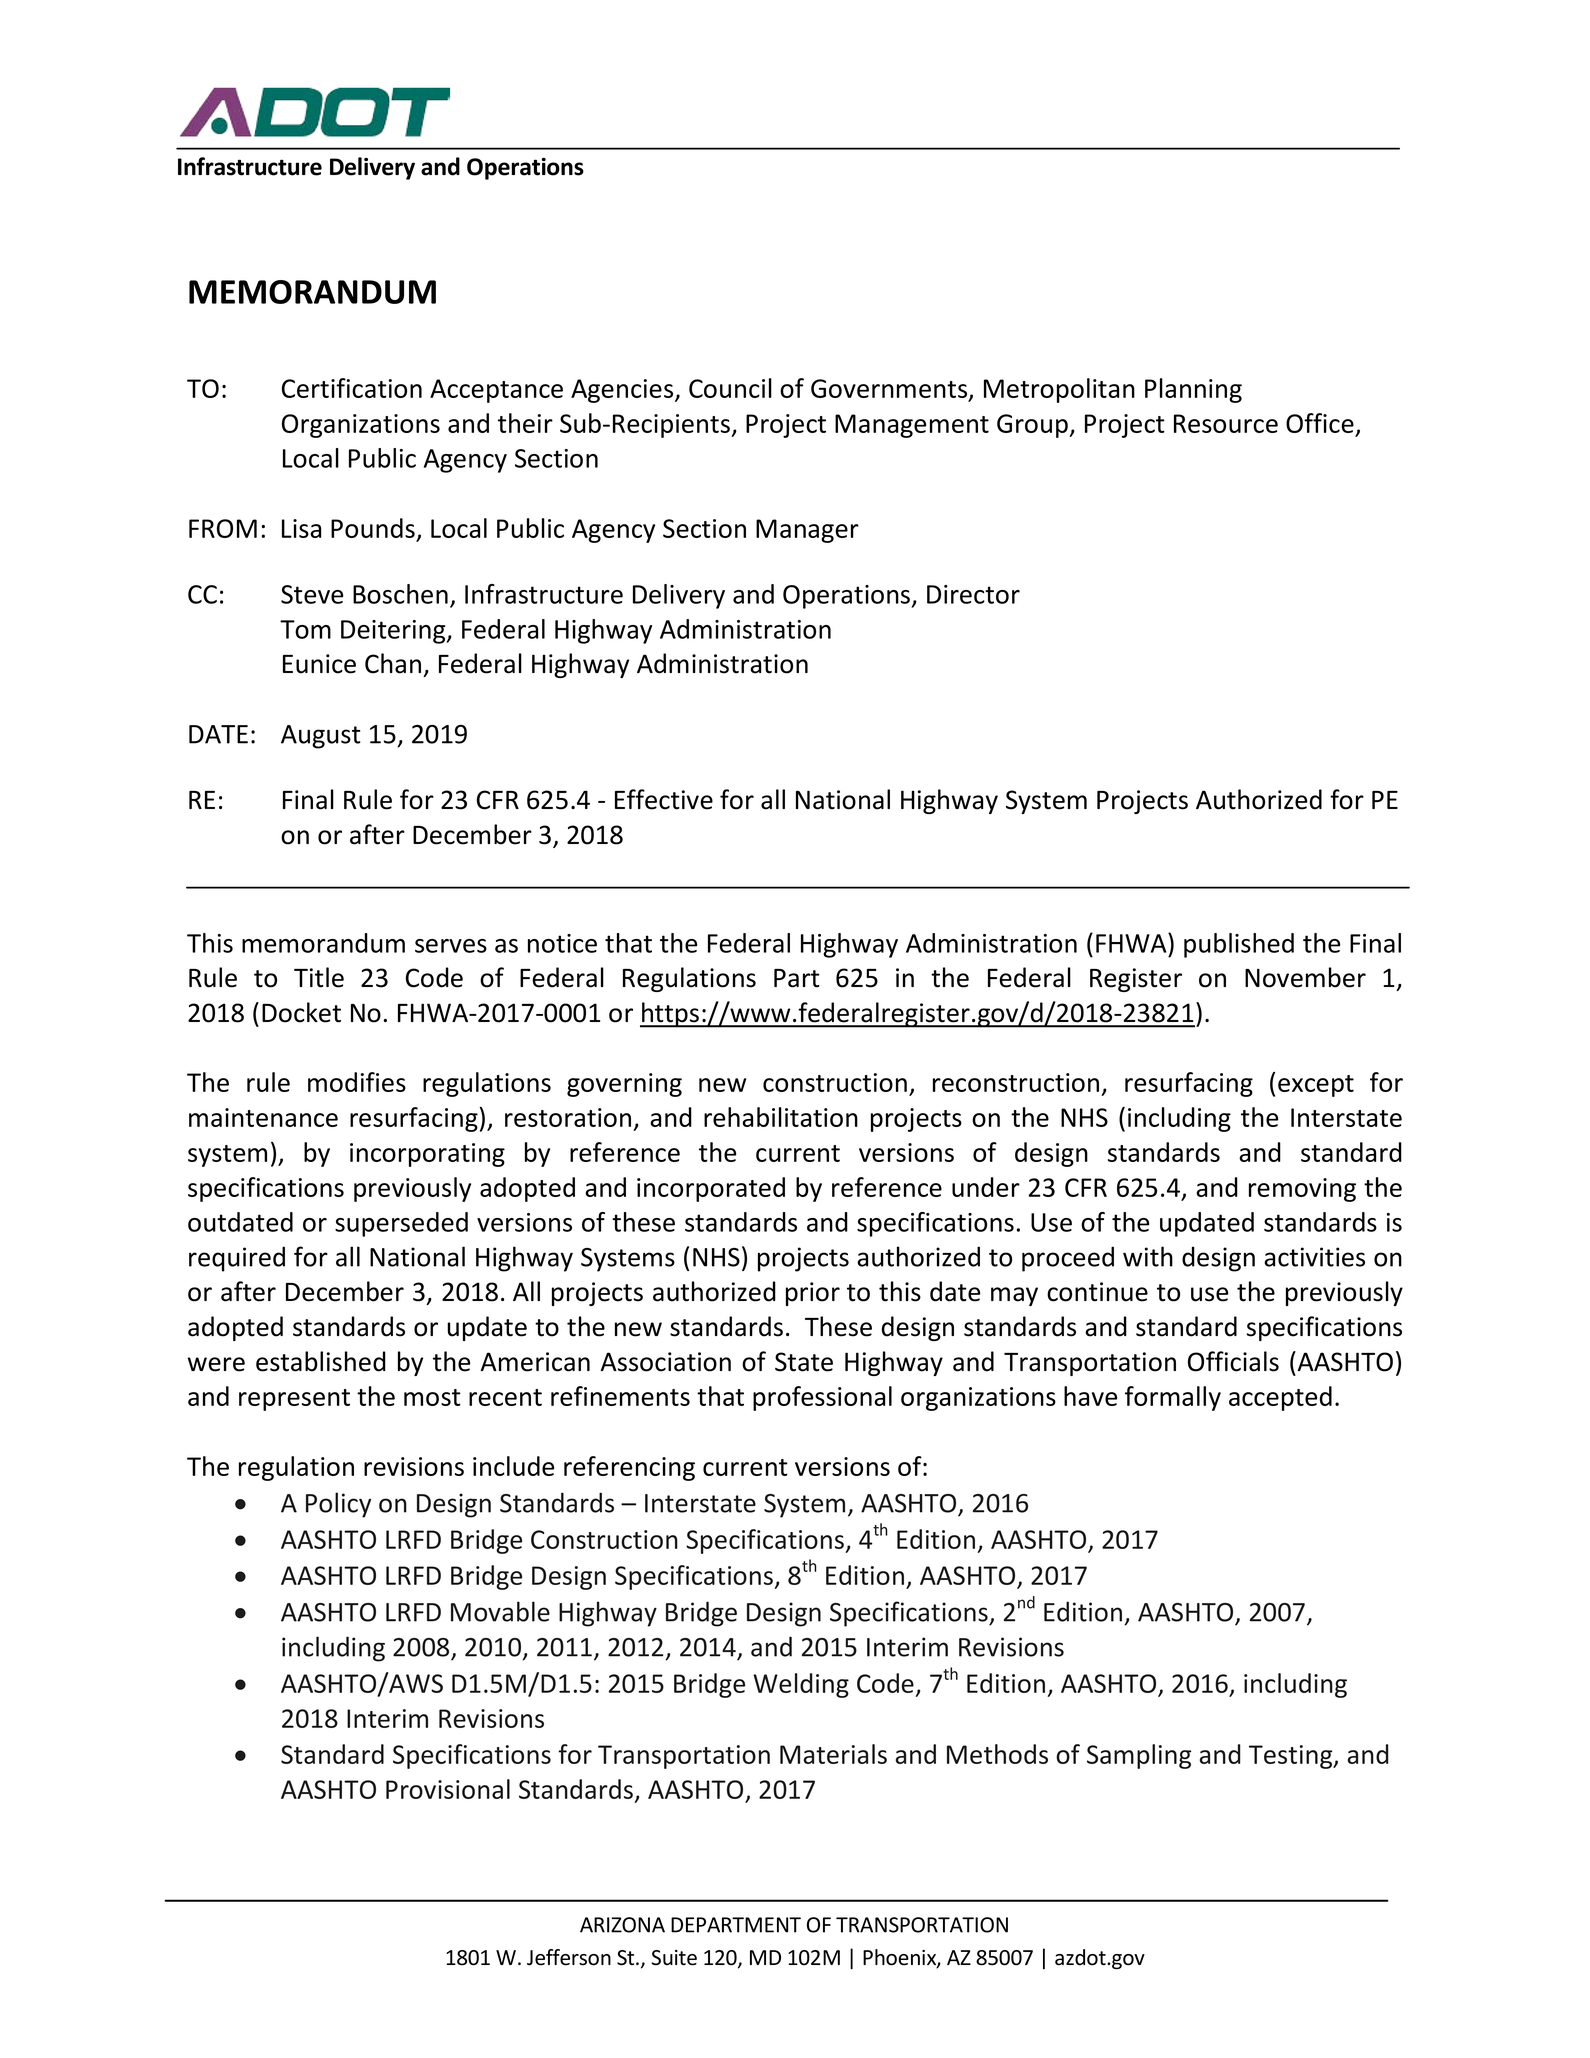 This screenshot has height=2058, width=1590. What do you see at coordinates (1226, 423) in the screenshot?
I see `Resource` at bounding box center [1226, 423].
